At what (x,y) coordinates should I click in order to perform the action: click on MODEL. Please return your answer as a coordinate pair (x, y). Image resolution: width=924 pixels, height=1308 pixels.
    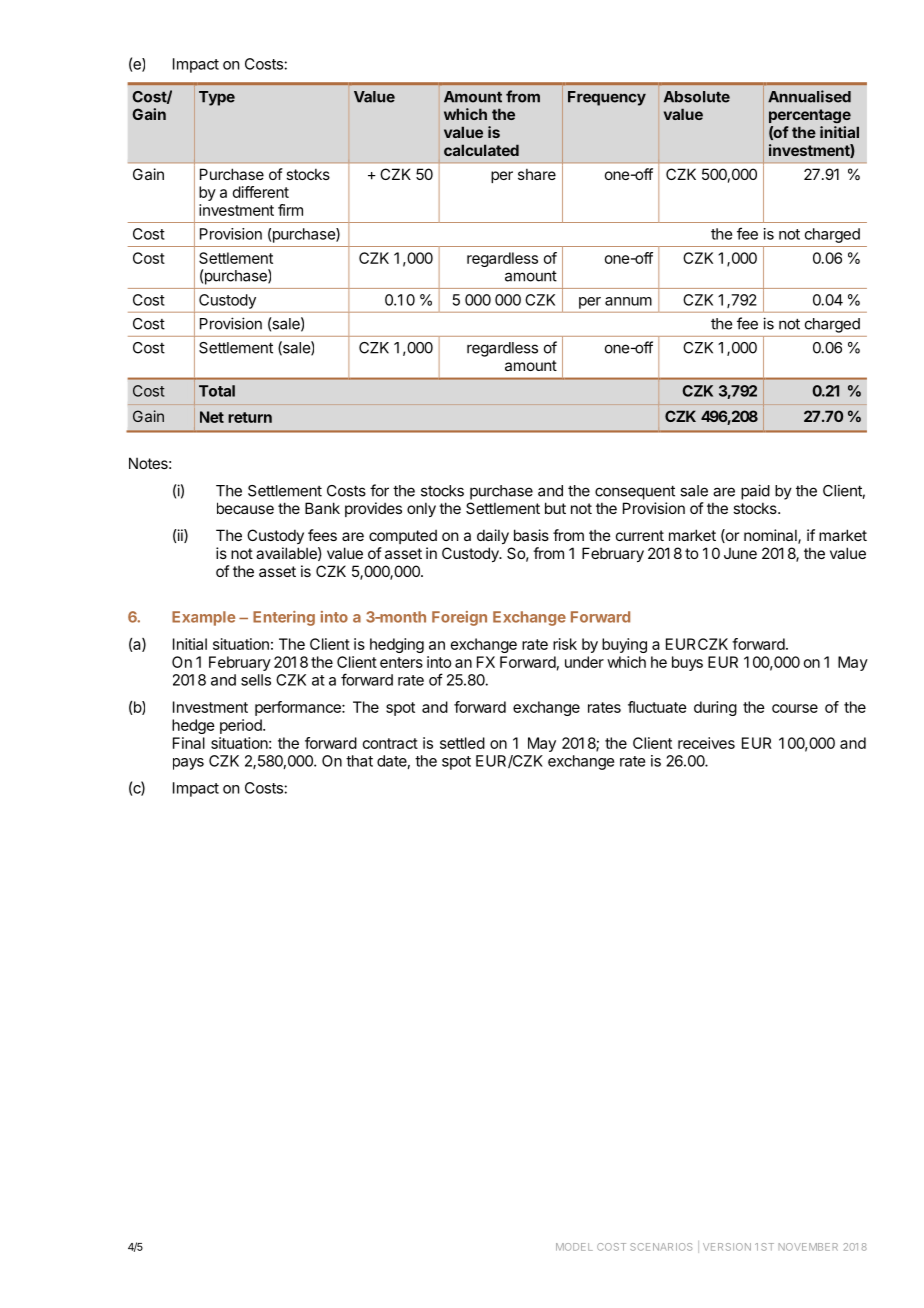
    Looking at the image, I should click on (574, 1247).
